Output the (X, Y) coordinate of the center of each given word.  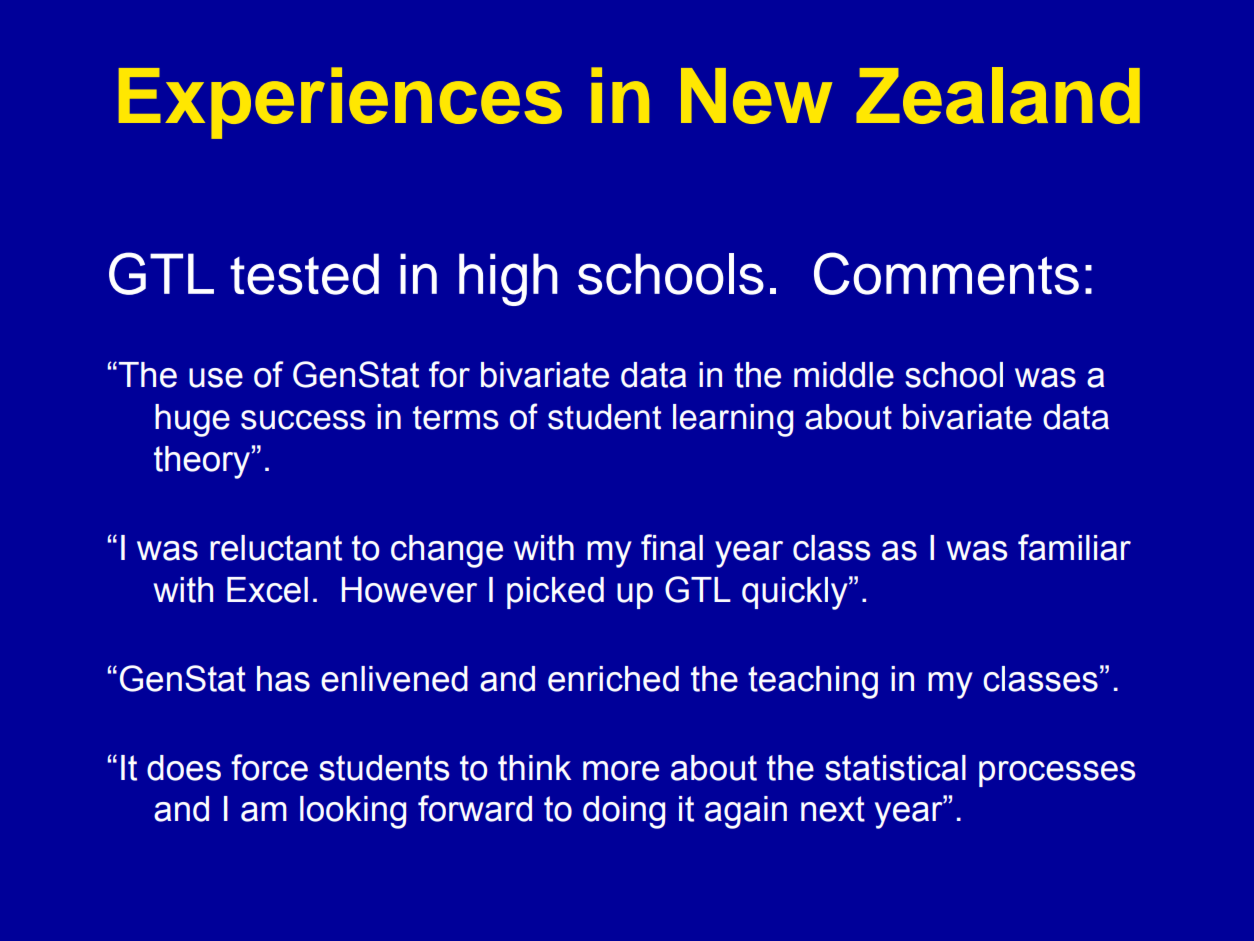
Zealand (998, 95)
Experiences (340, 103)
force (269, 767)
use (216, 378)
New (756, 96)
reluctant (276, 548)
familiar (1074, 547)
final (672, 547)
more (621, 771)
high (508, 279)
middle (844, 375)
